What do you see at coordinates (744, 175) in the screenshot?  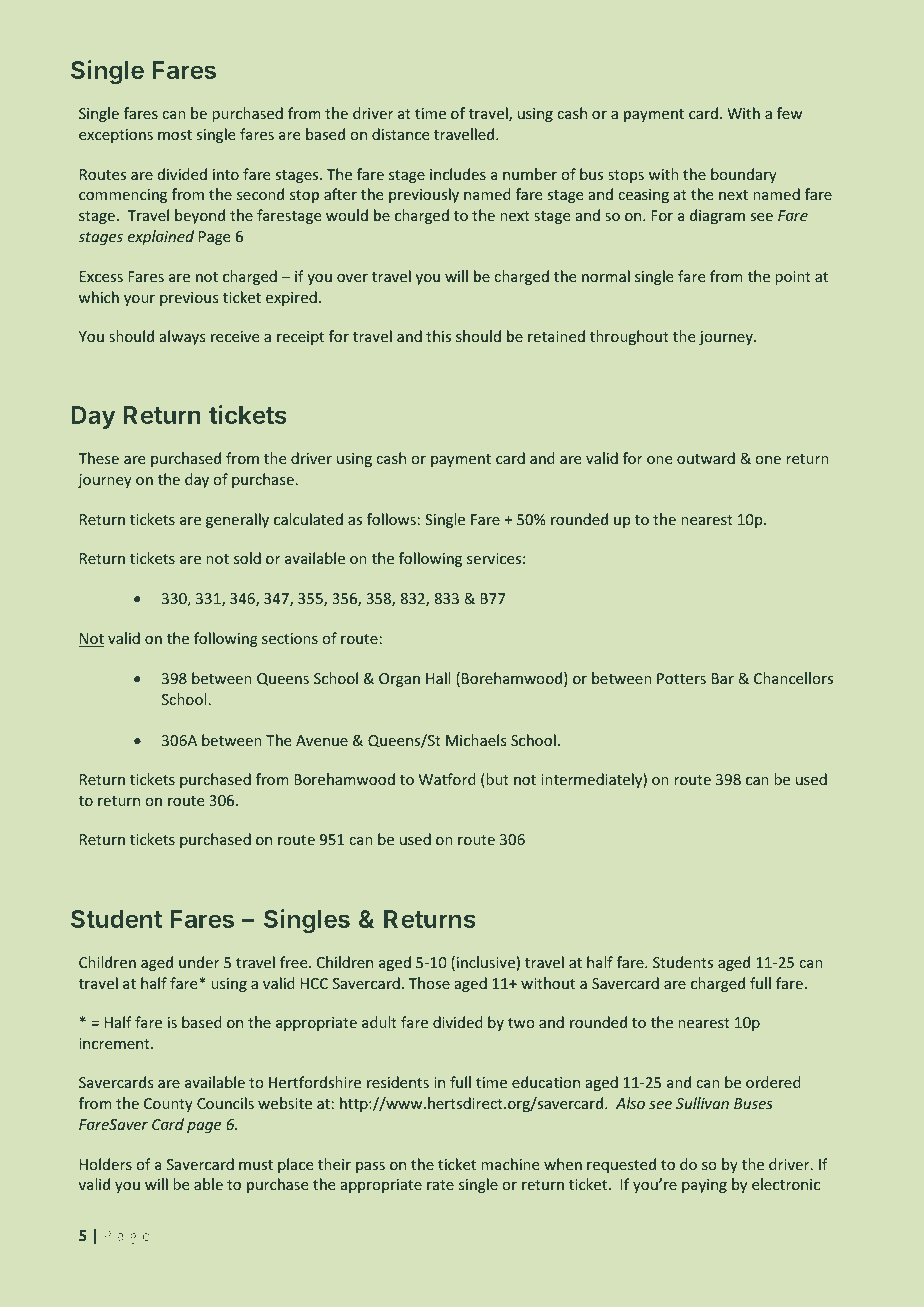 I see `boundary` at bounding box center [744, 175].
